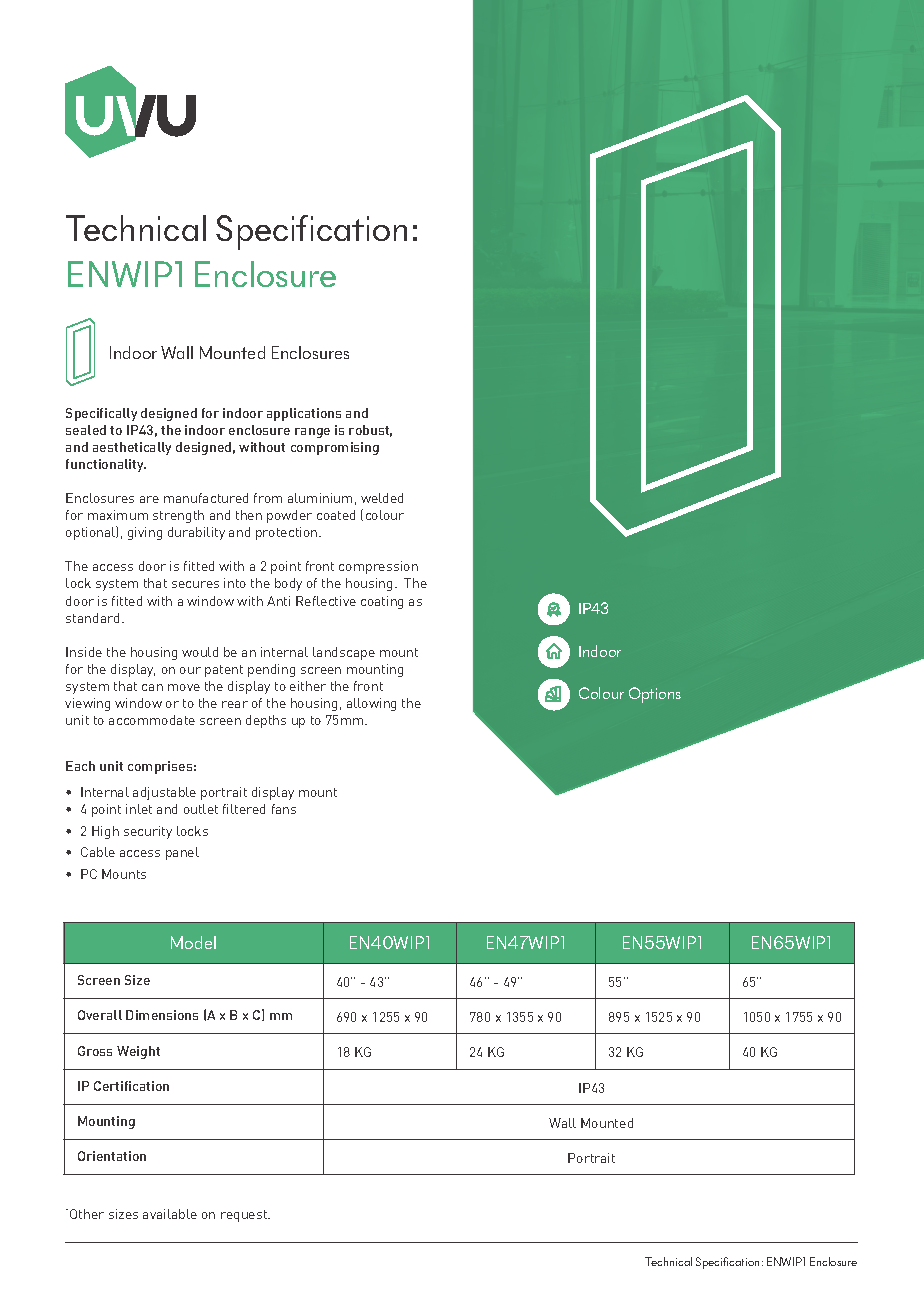  Describe the element at coordinates (382, 498) in the document. I see `welded` at that location.
